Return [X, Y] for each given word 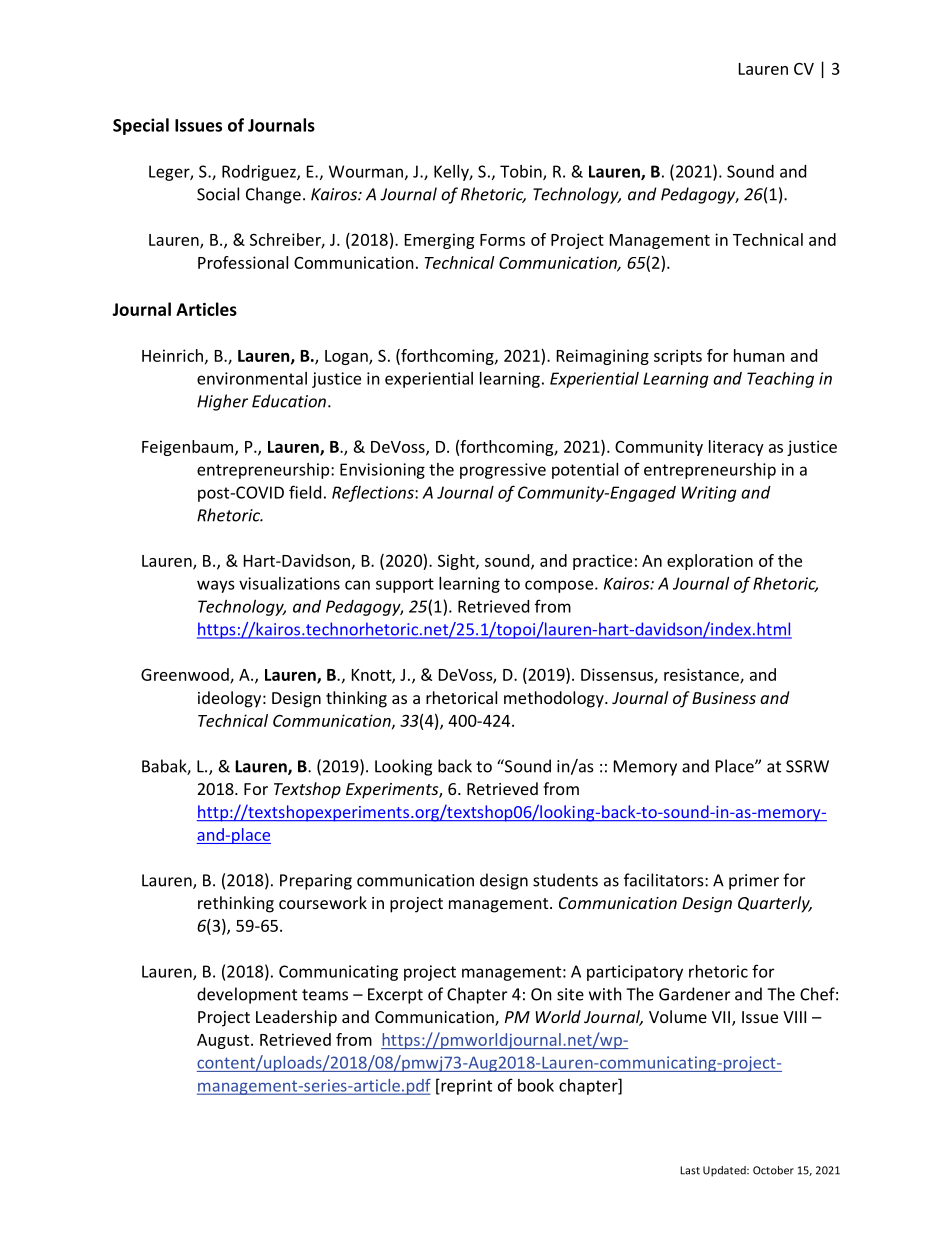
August [224, 1041]
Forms [502, 240]
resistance [702, 675]
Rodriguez [260, 173]
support [405, 585]
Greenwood [186, 675]
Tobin [522, 172]
